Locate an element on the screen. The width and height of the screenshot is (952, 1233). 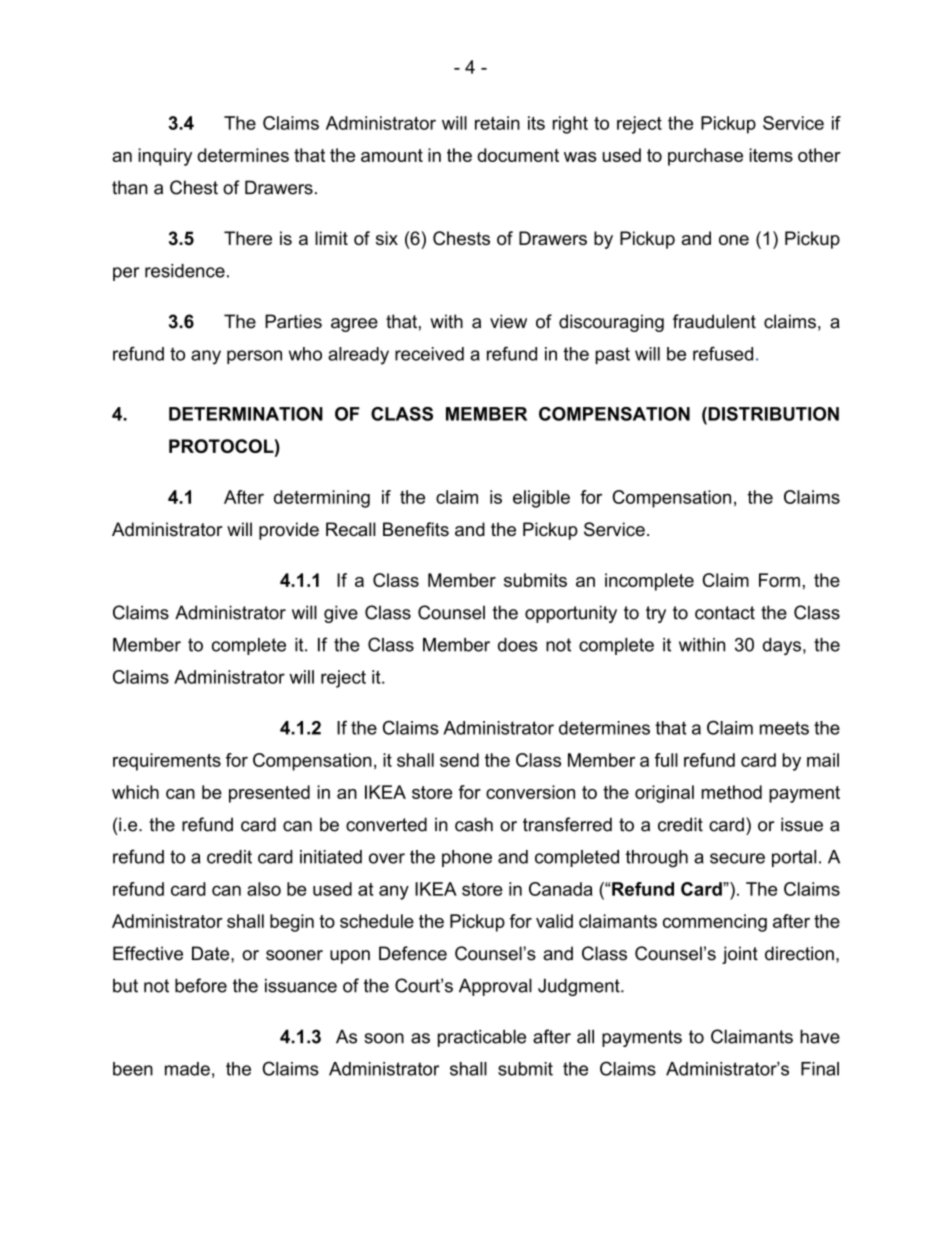
days is located at coordinates (782, 646).
